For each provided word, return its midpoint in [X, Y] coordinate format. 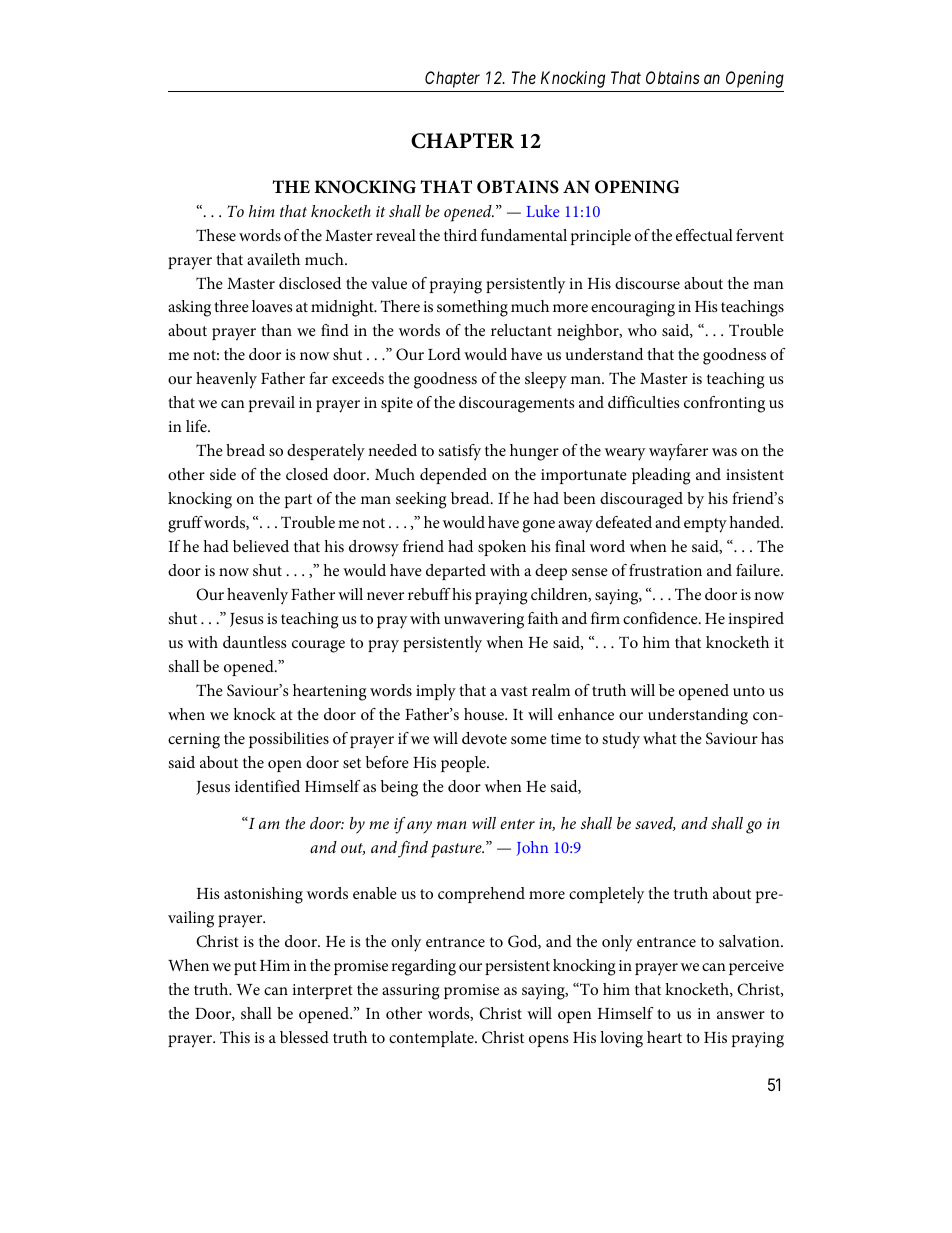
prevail [272, 404]
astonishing [263, 895]
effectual [704, 235]
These [216, 235]
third [460, 235]
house [485, 714]
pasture [457, 850]
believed [261, 546]
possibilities [289, 740]
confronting [724, 404]
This [235, 1037]
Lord [444, 354]
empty [705, 525]
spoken [502, 548]
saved [655, 824]
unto [749, 691]
